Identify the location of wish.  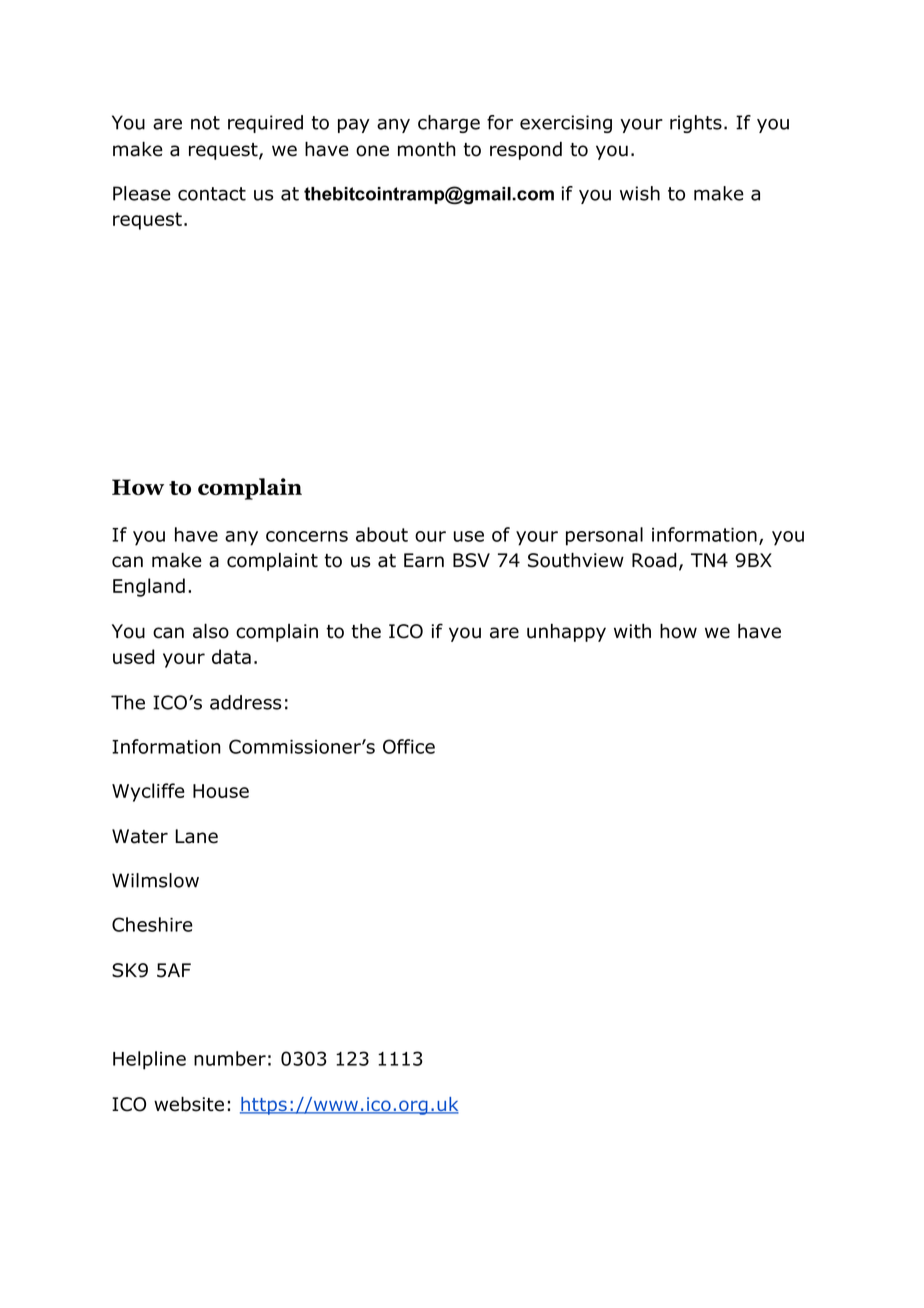
(640, 193).
